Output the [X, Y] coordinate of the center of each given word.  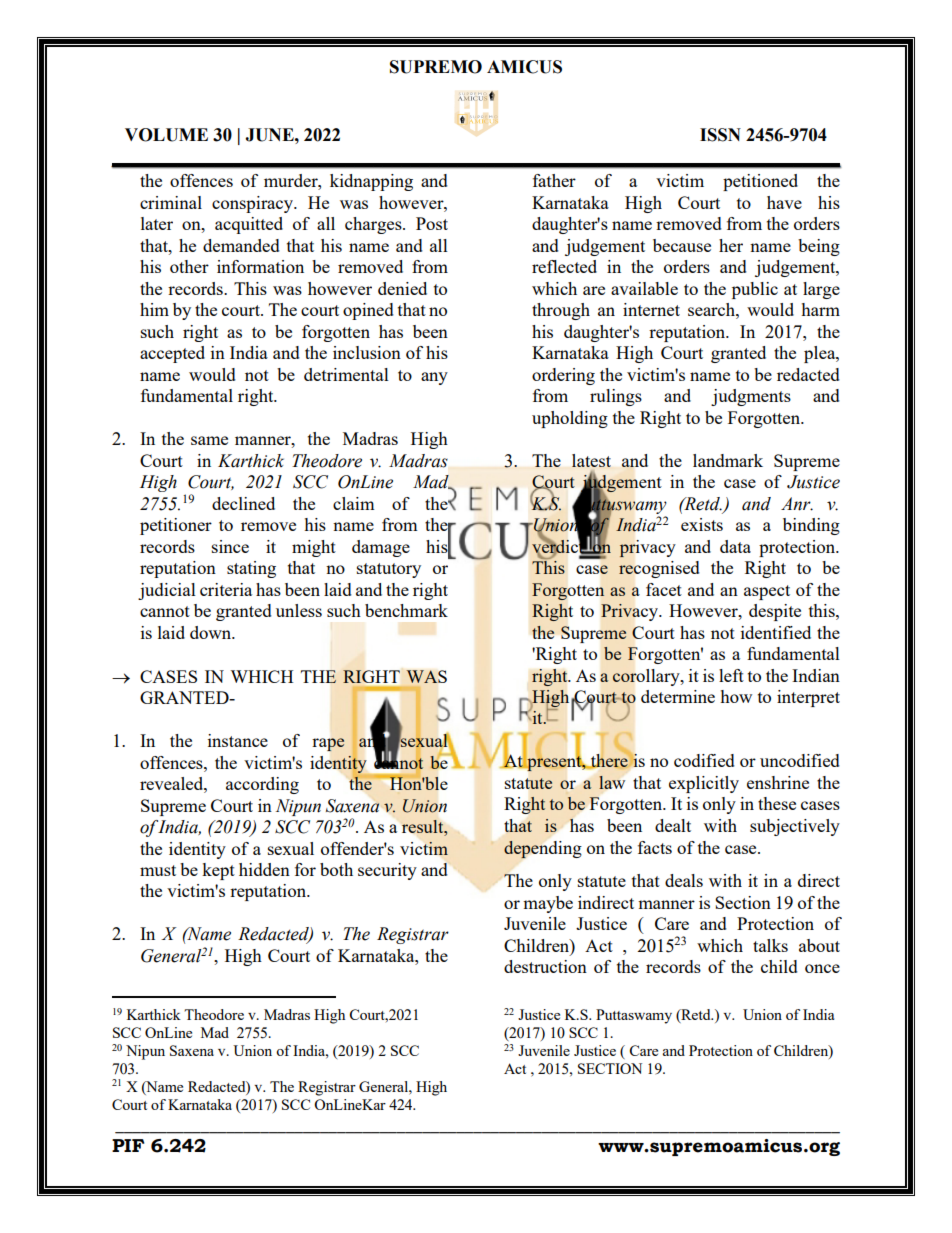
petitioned [760, 182]
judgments [751, 397]
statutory [389, 570]
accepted [172, 354]
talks [770, 945]
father [554, 180]
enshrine [778, 782]
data [735, 546]
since [230, 546]
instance [238, 740]
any [434, 378]
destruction [545, 966]
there [608, 761]
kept [218, 871]
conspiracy [254, 204]
